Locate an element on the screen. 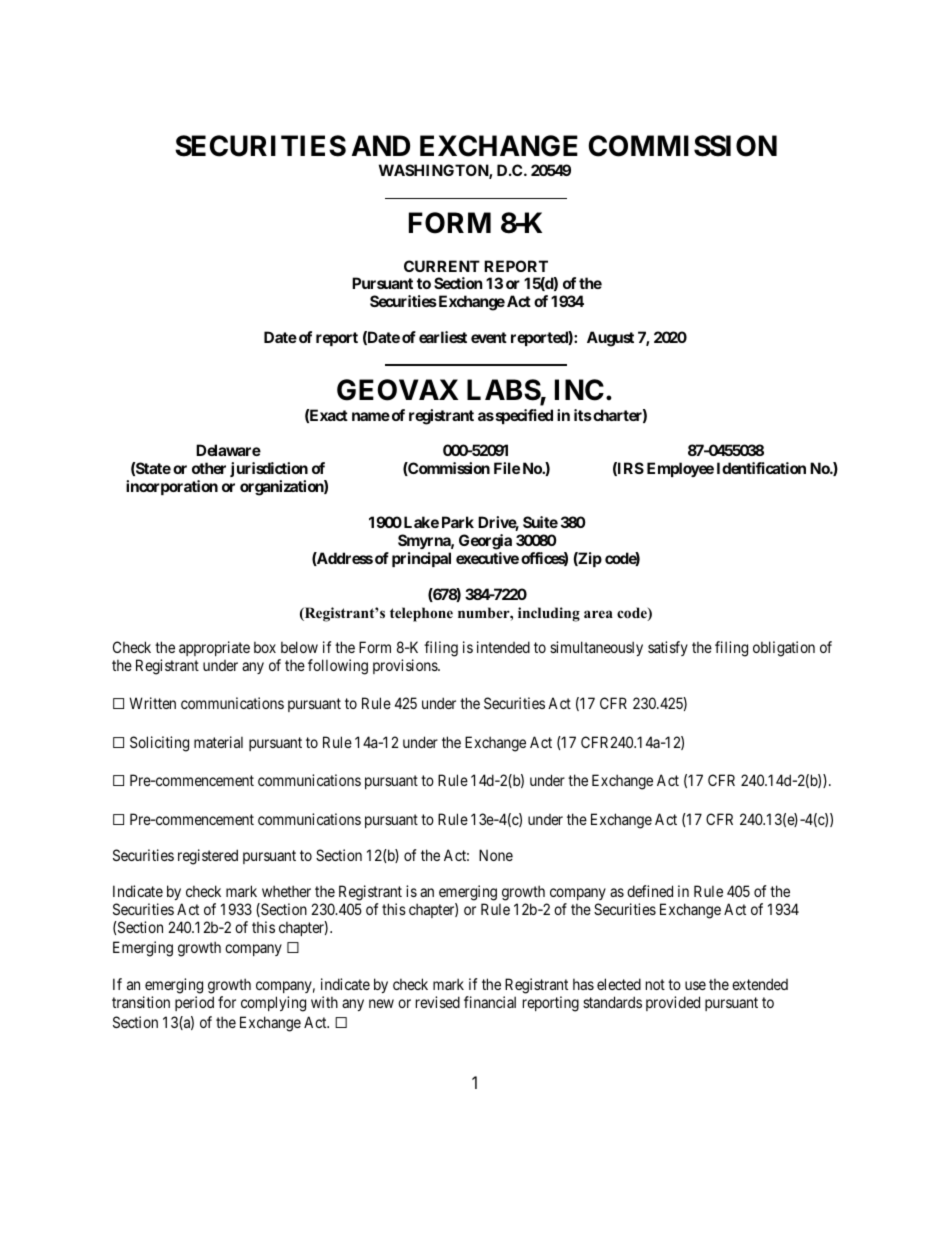 The width and height of the screenshot is (952, 1233). earliest is located at coordinates (443, 337).
